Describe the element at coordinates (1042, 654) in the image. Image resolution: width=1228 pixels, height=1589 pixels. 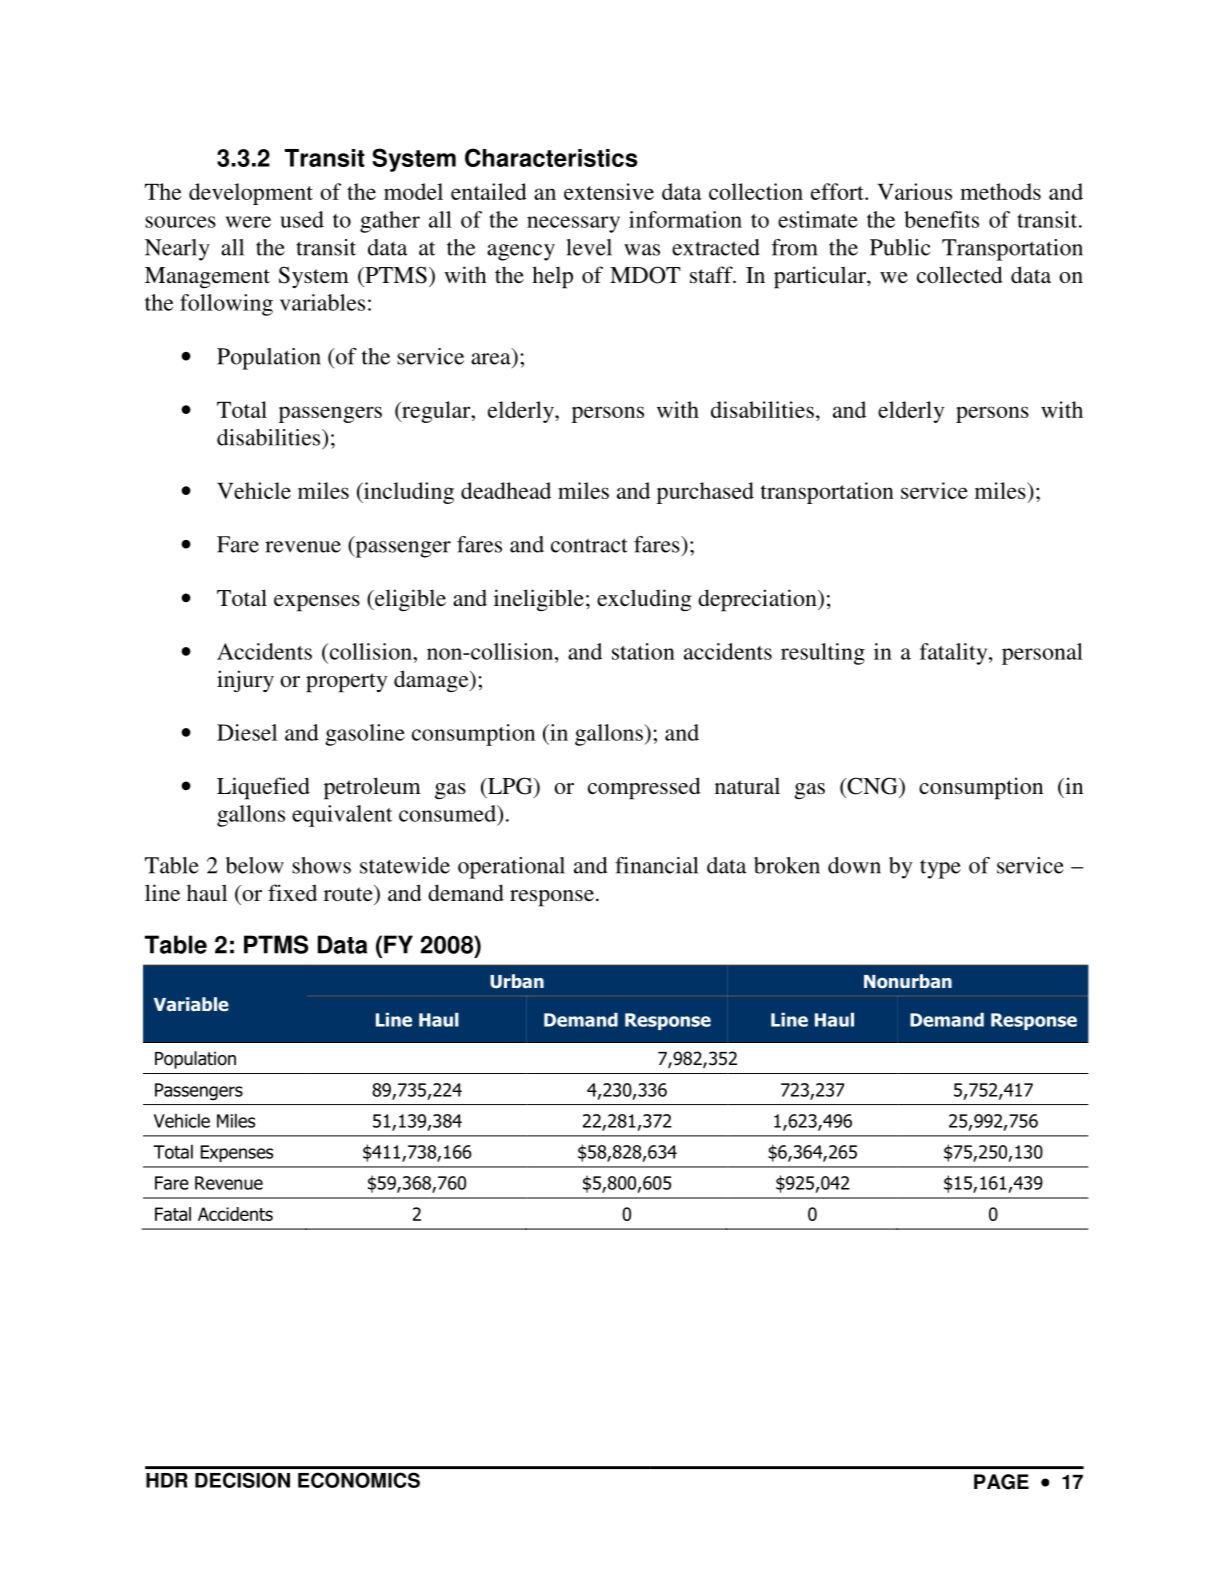
I see `personal` at that location.
